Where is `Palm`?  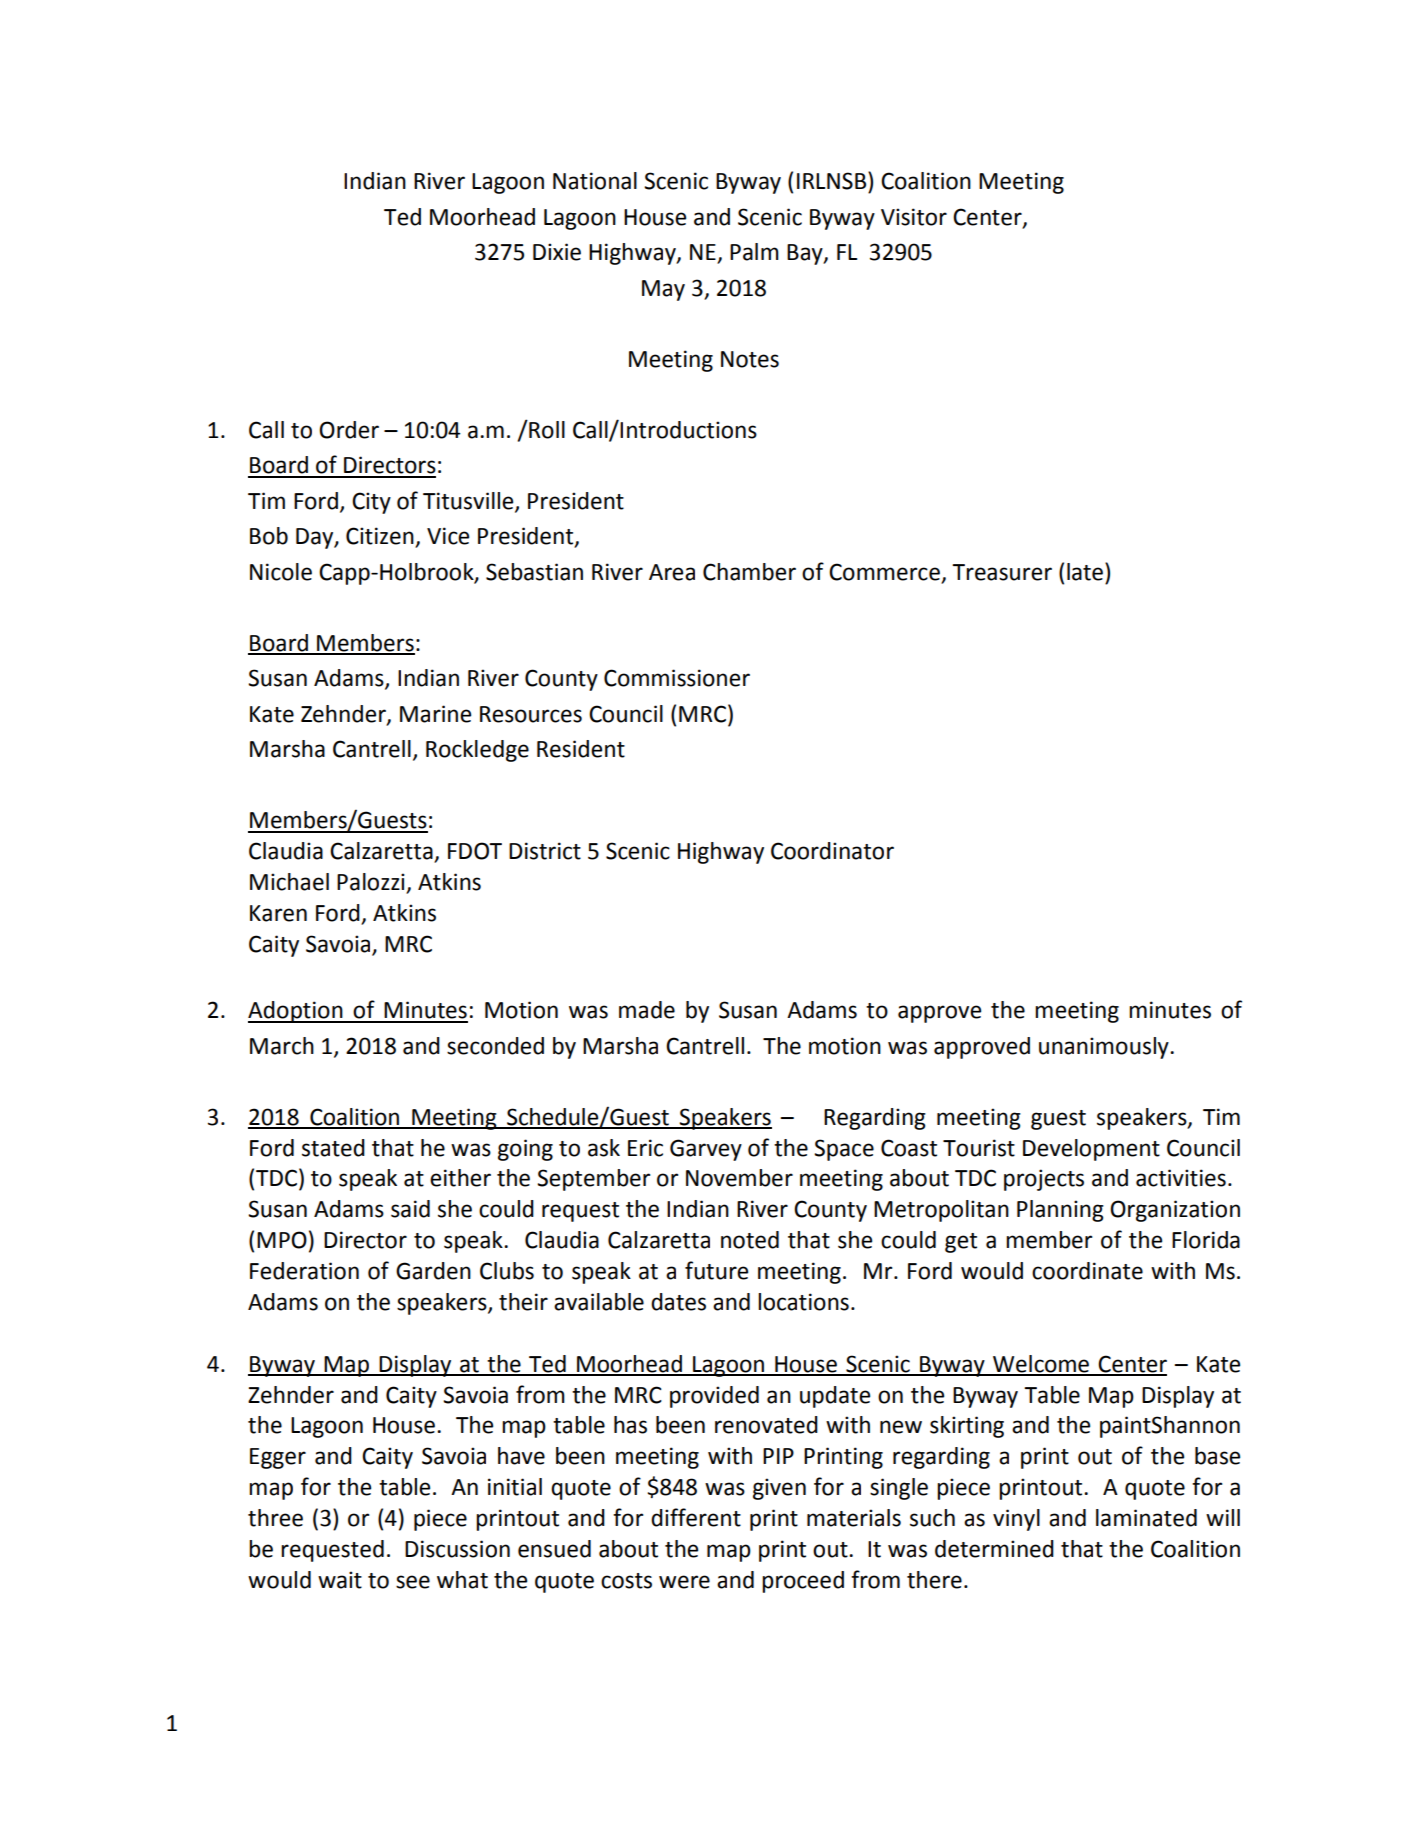
Palm is located at coordinates (754, 252).
